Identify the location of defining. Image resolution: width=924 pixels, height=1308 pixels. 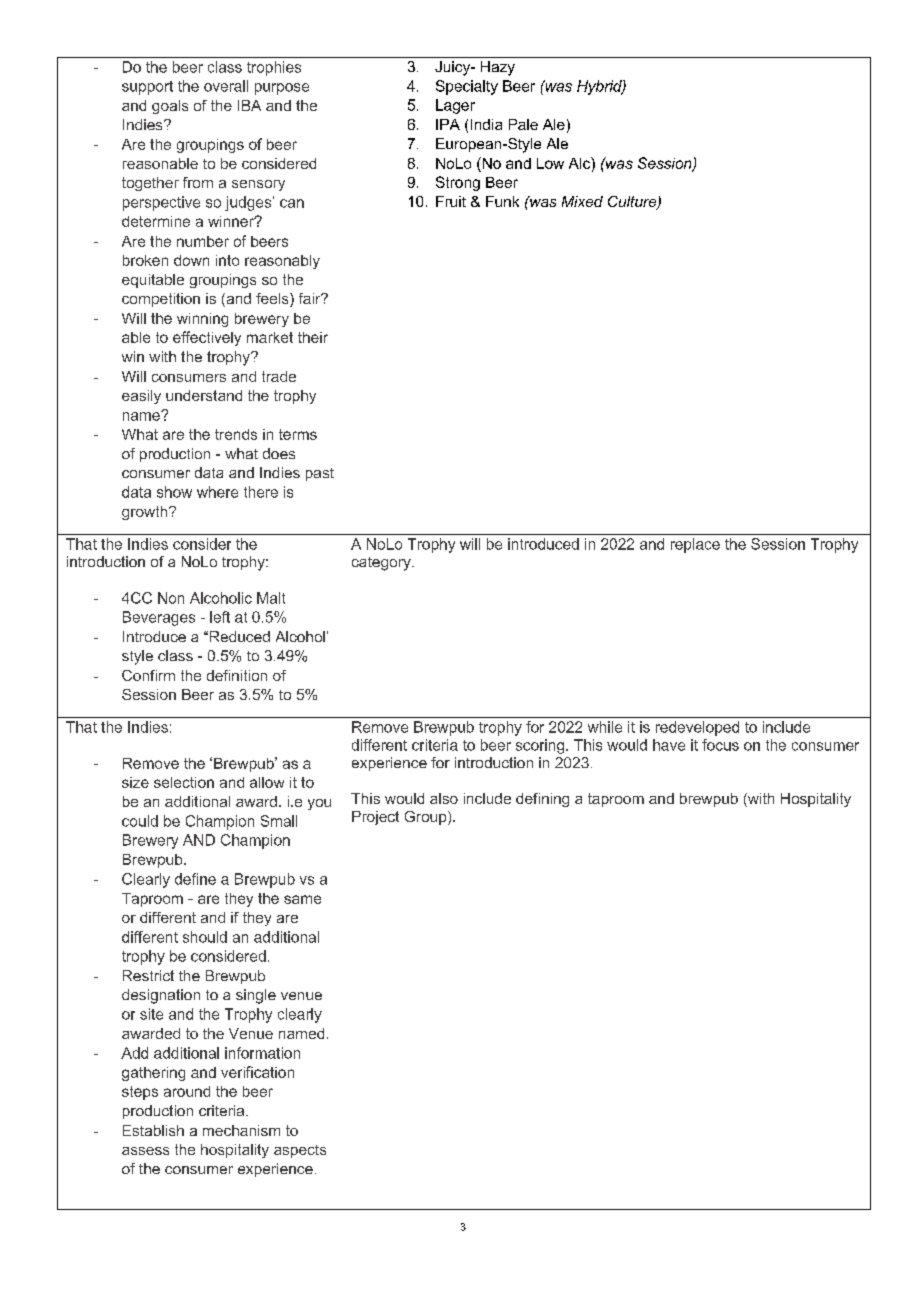
(542, 800).
